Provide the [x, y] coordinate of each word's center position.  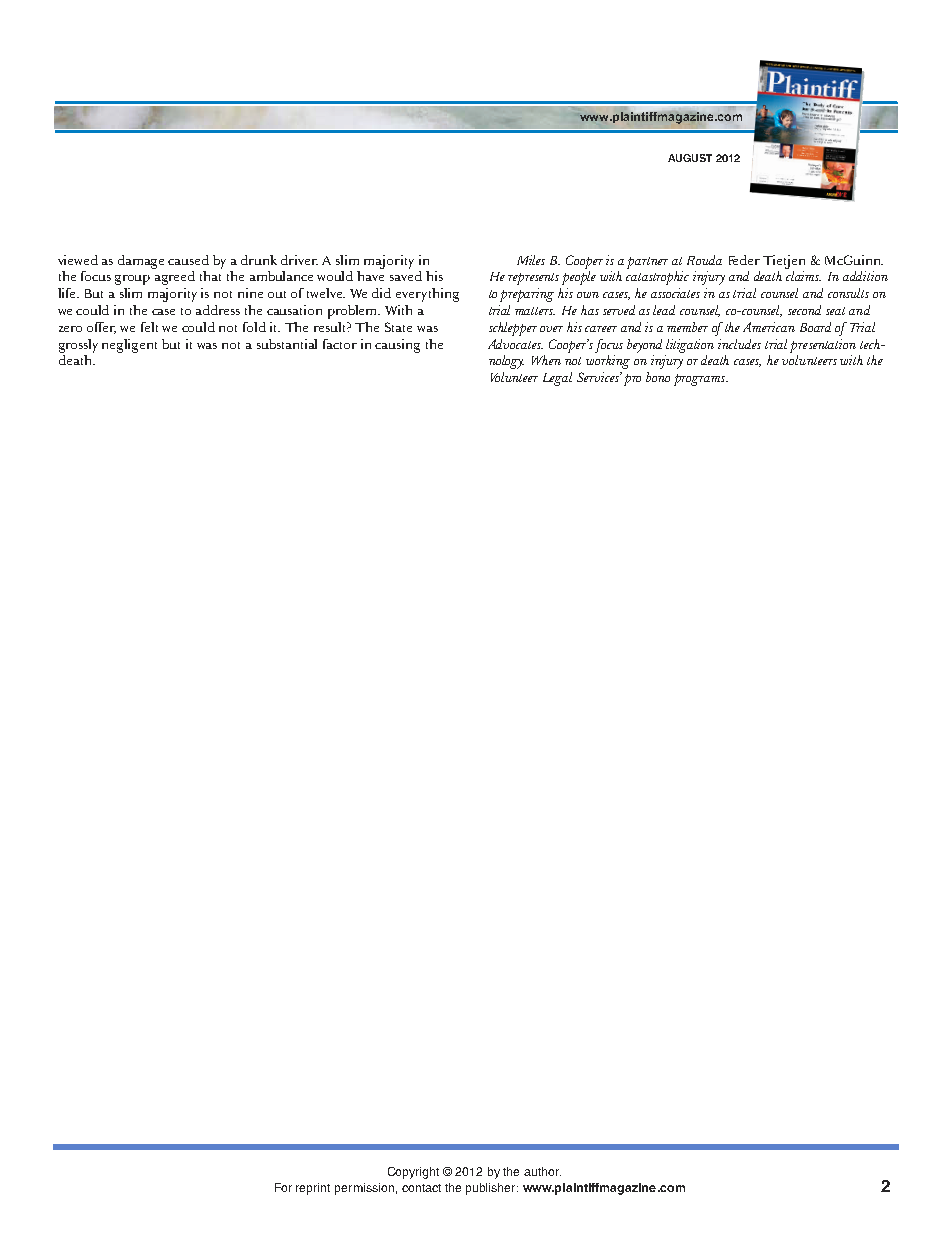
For [283, 1187]
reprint [313, 1189]
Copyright [413, 1173]
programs [700, 380]
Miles [531, 260]
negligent [129, 346]
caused [188, 260]
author [542, 1171]
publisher [492, 1189]
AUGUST [690, 158]
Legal [557, 379]
